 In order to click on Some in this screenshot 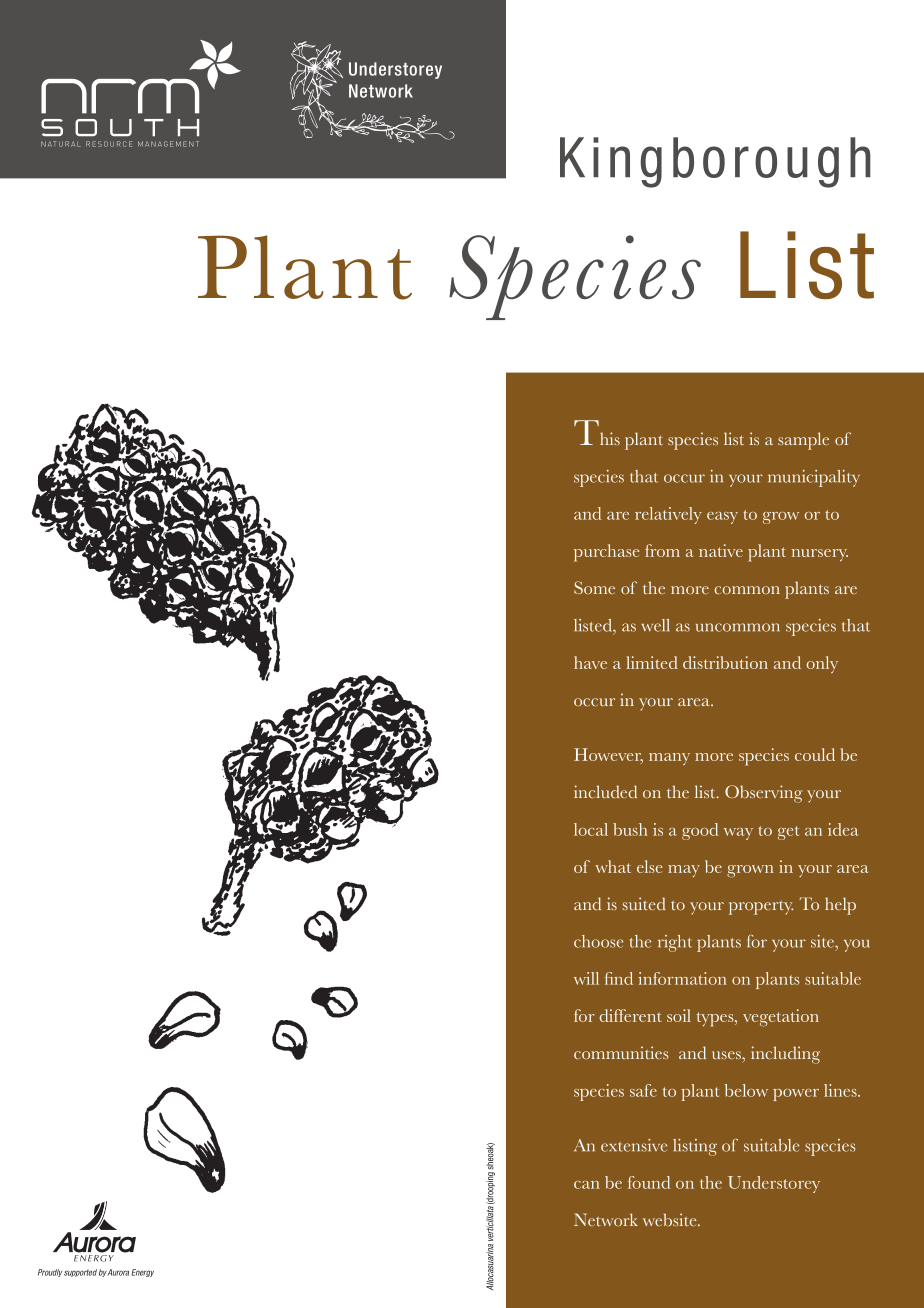, I will do `click(594, 587)`.
